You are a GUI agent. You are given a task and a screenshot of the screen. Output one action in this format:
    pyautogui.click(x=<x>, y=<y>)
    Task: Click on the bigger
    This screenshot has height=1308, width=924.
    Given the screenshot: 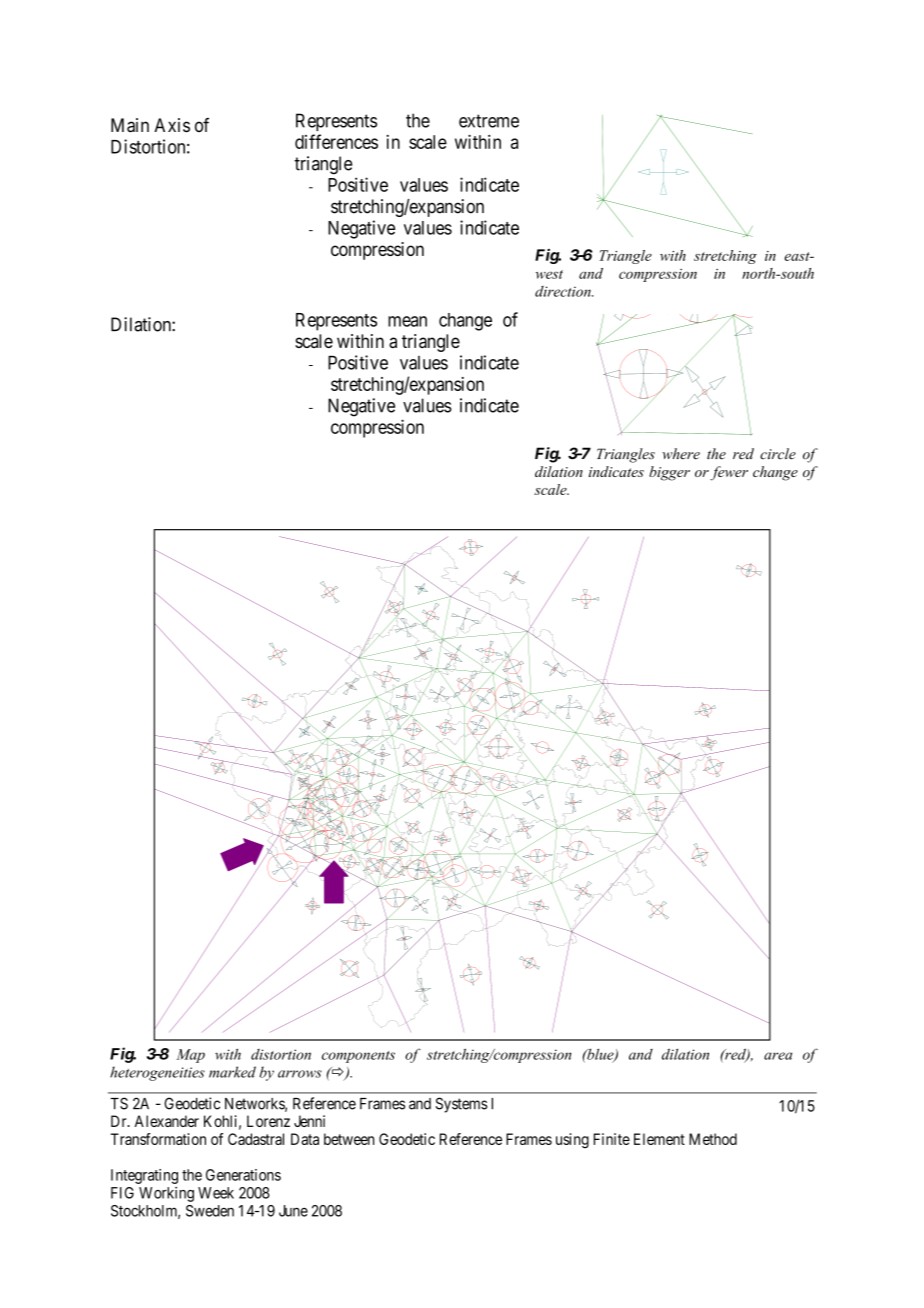 What is the action you would take?
    pyautogui.click(x=669, y=473)
